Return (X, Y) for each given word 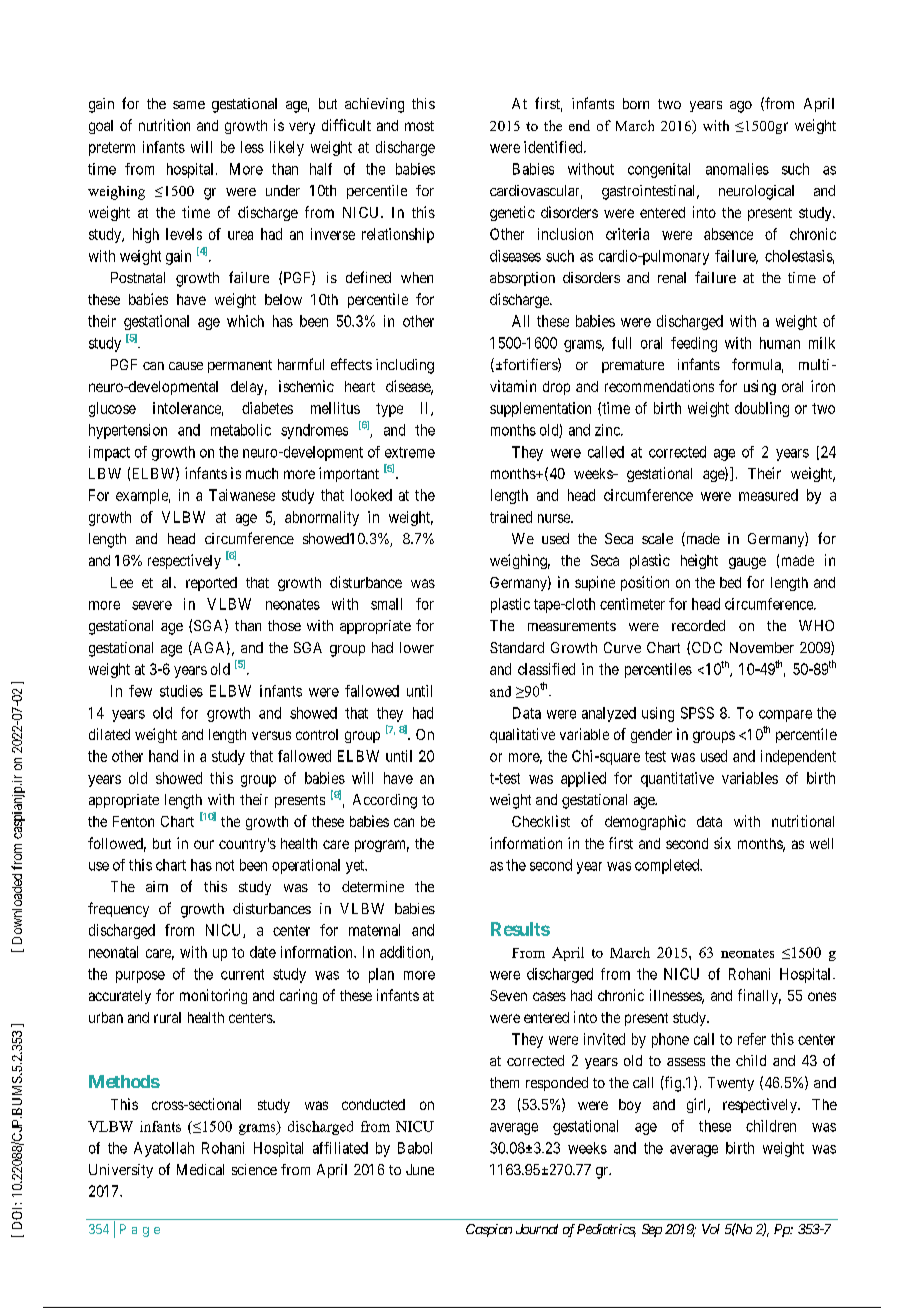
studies (181, 691)
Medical (200, 1169)
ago (741, 107)
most (419, 126)
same (189, 105)
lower (417, 647)
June (420, 1169)
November (762, 647)
